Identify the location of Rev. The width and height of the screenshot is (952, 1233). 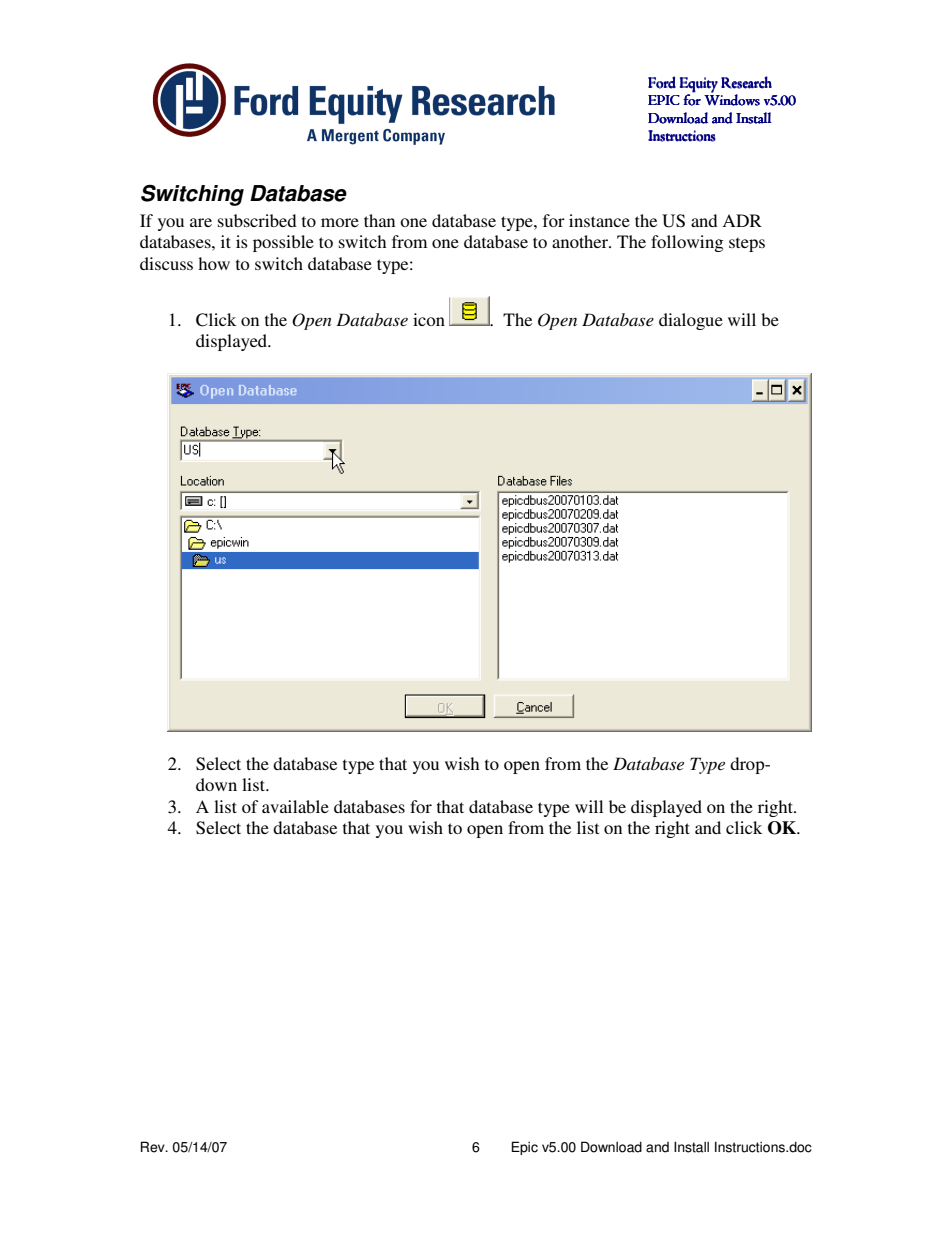
(154, 1147).
